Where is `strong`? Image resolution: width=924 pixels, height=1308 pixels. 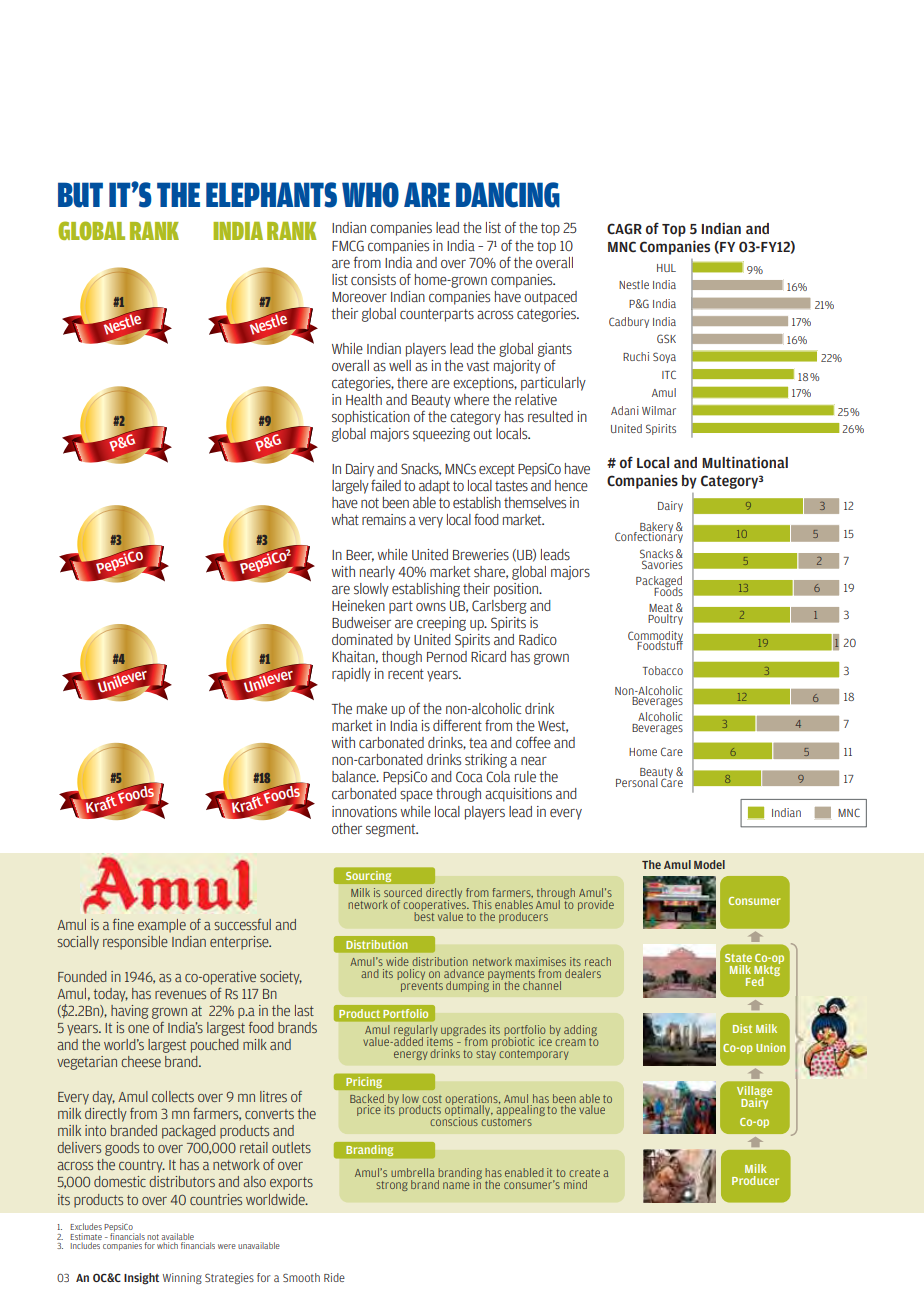
strong is located at coordinates (392, 1186).
